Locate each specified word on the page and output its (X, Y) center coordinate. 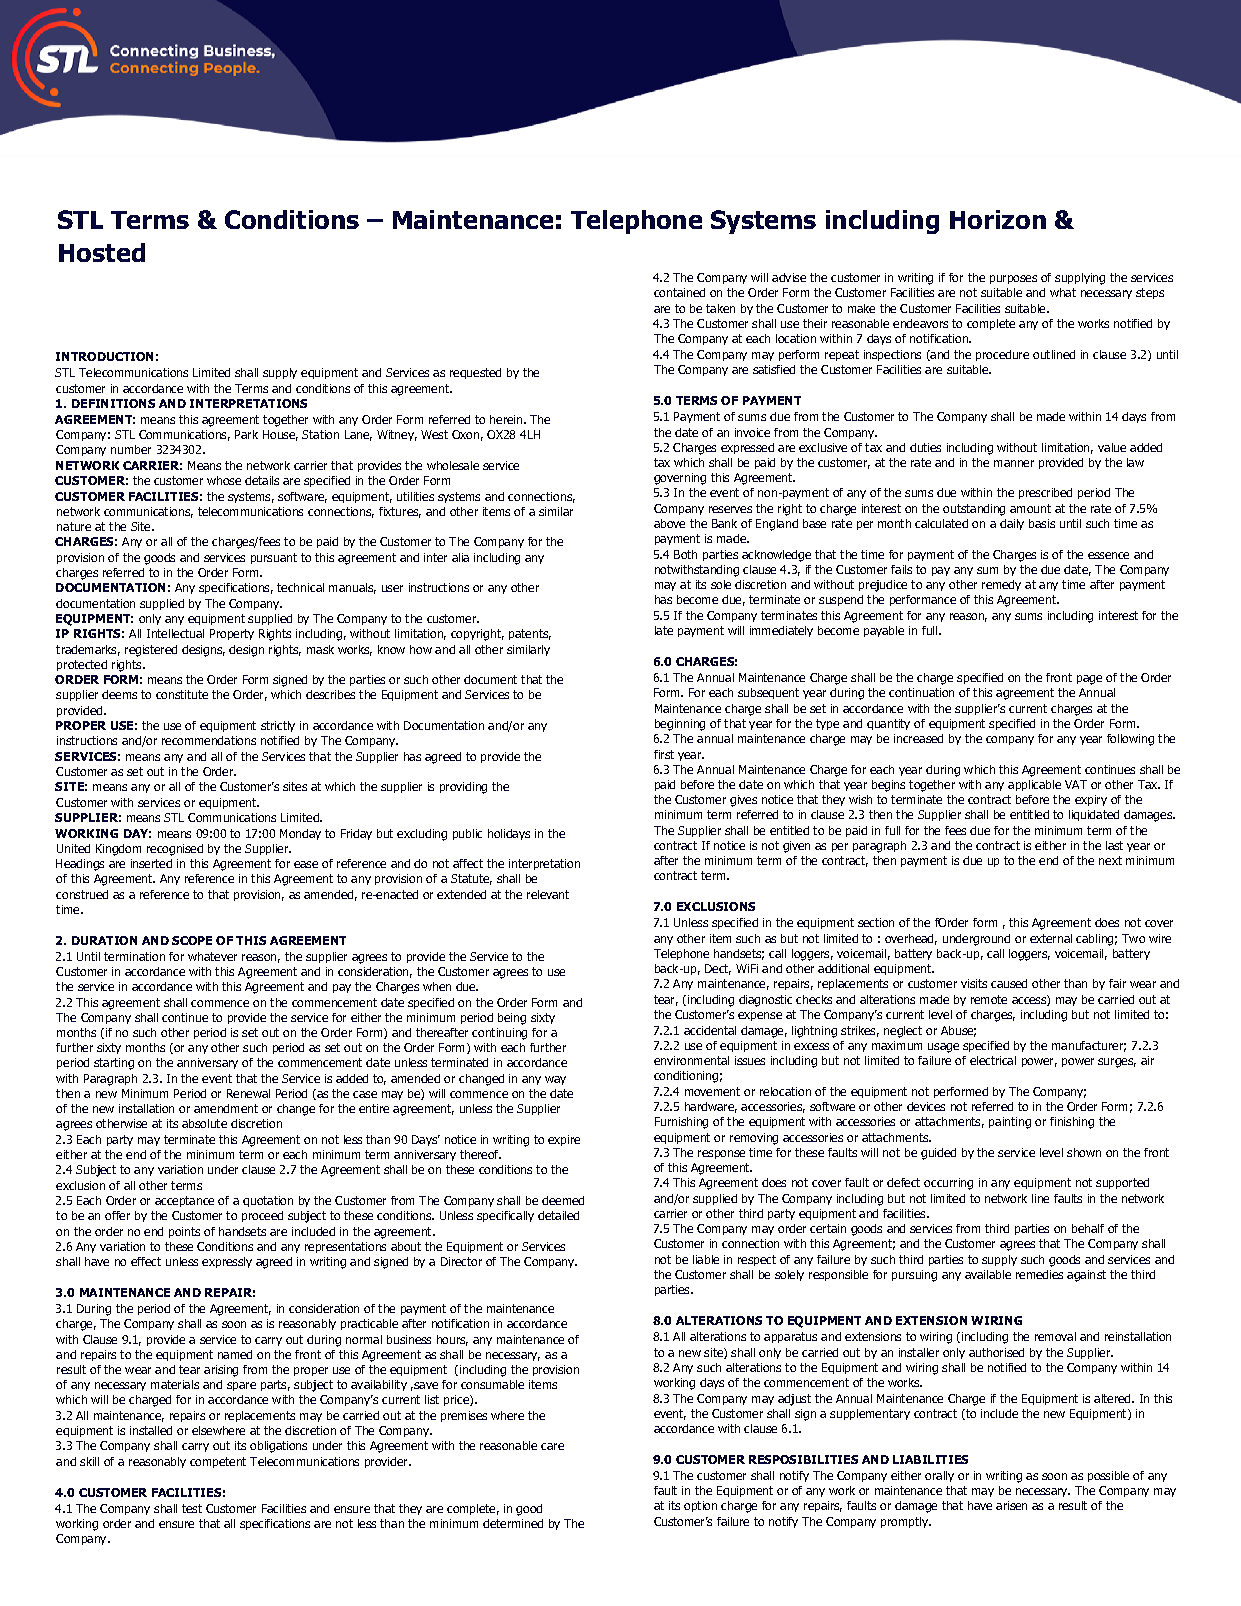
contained (679, 292)
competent (218, 1462)
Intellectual (175, 633)
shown (1084, 1152)
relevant (548, 894)
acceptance (184, 1201)
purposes (1013, 279)
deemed (563, 1200)
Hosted (102, 252)
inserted (151, 863)
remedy (1001, 585)
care (552, 1446)
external (1051, 938)
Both (685, 554)
